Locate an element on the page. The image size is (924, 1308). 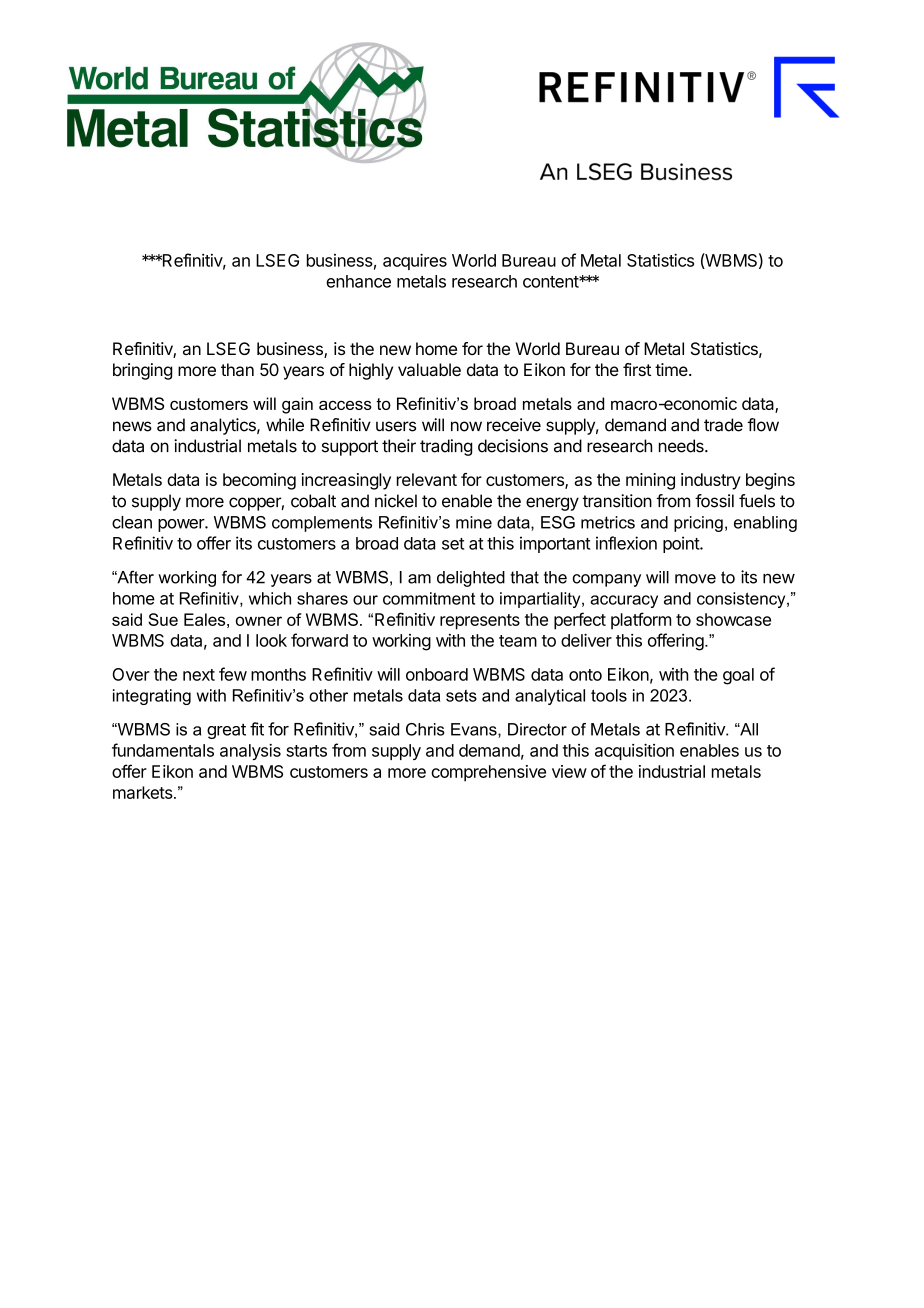
trade is located at coordinates (723, 425).
